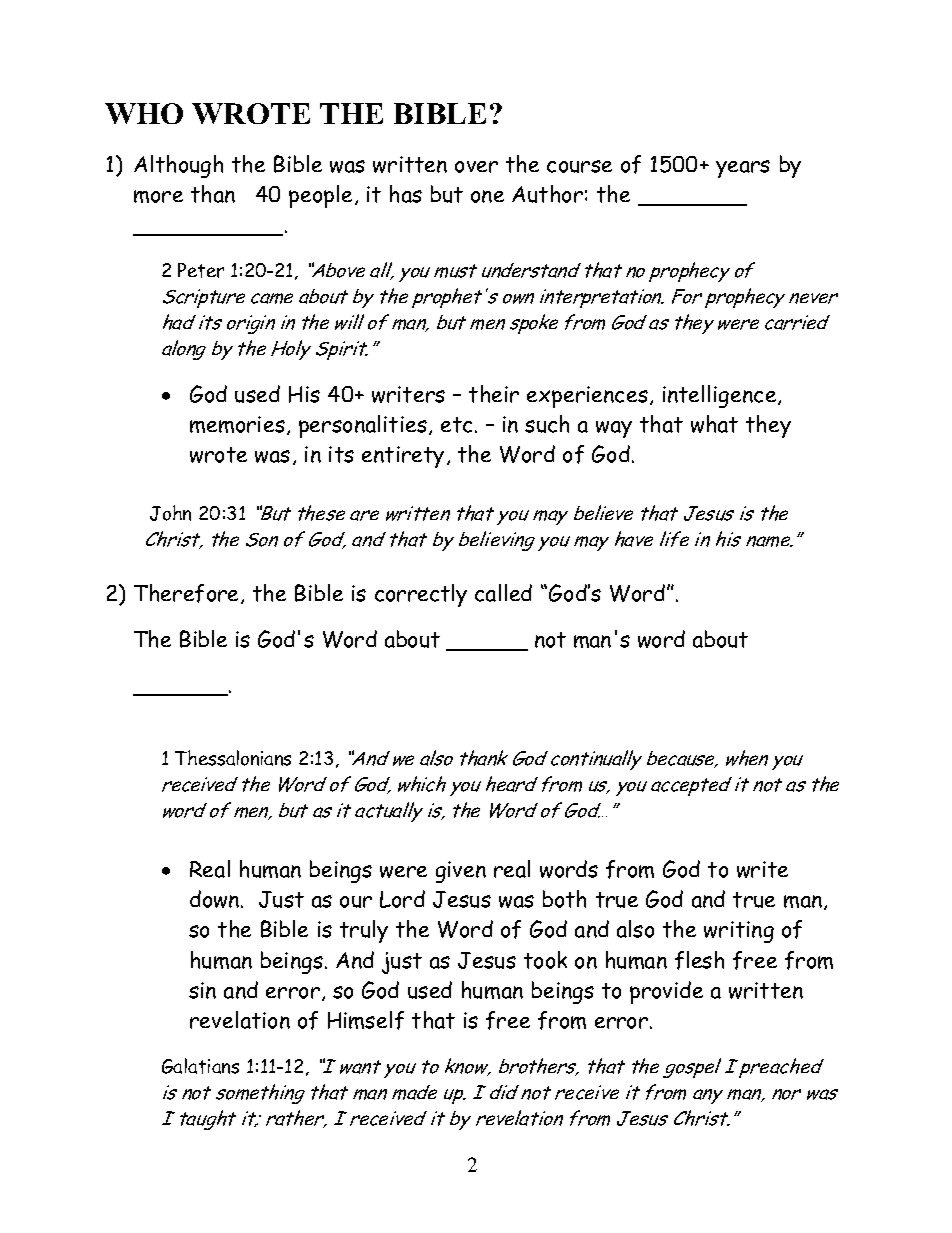 Image resolution: width=952 pixels, height=1233 pixels. What do you see at coordinates (421, 595) in the screenshot?
I see `correctly` at bounding box center [421, 595].
